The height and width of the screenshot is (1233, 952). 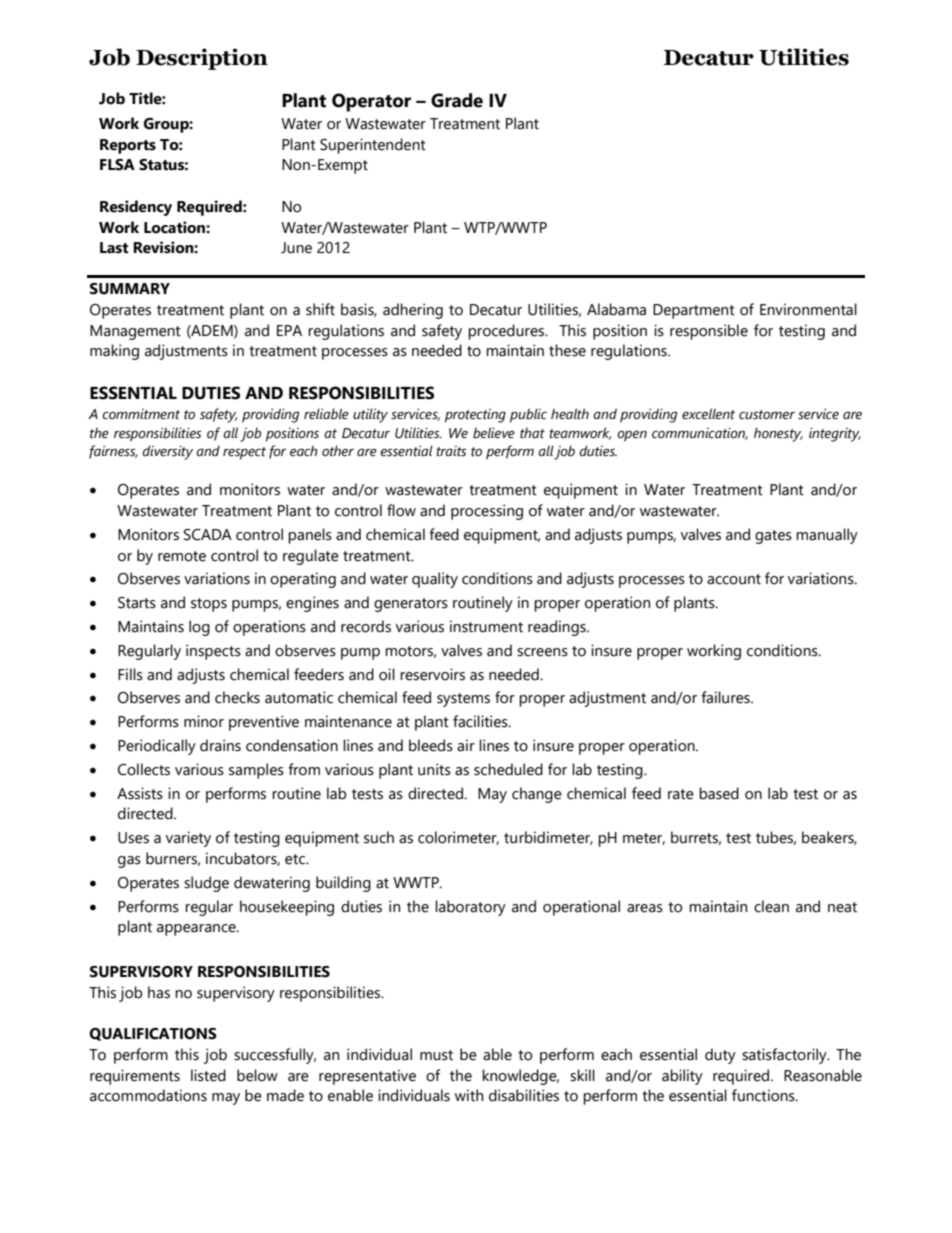 I want to click on Management, so click(x=135, y=332).
